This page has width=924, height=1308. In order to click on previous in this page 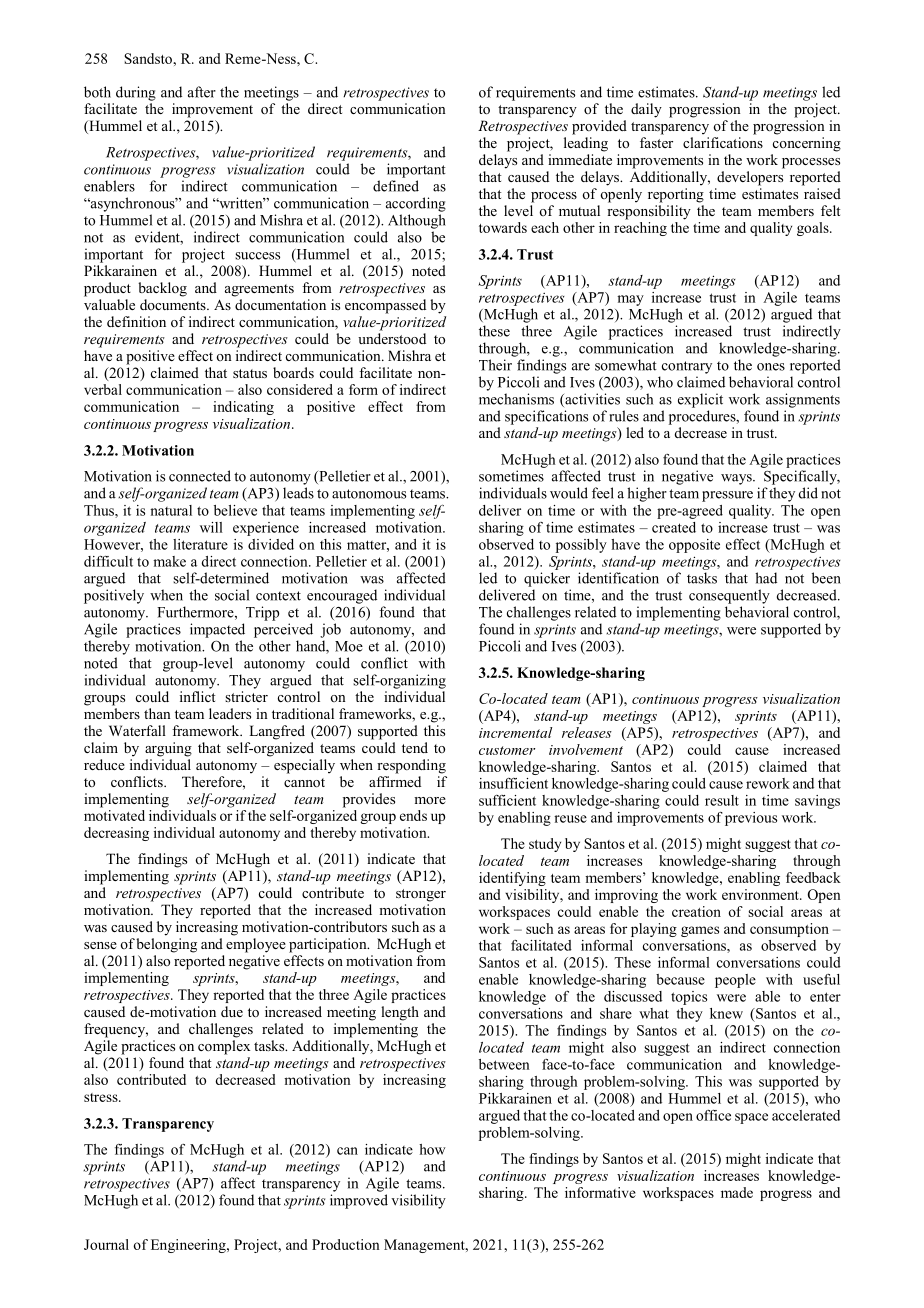, I will do `click(751, 819)`.
